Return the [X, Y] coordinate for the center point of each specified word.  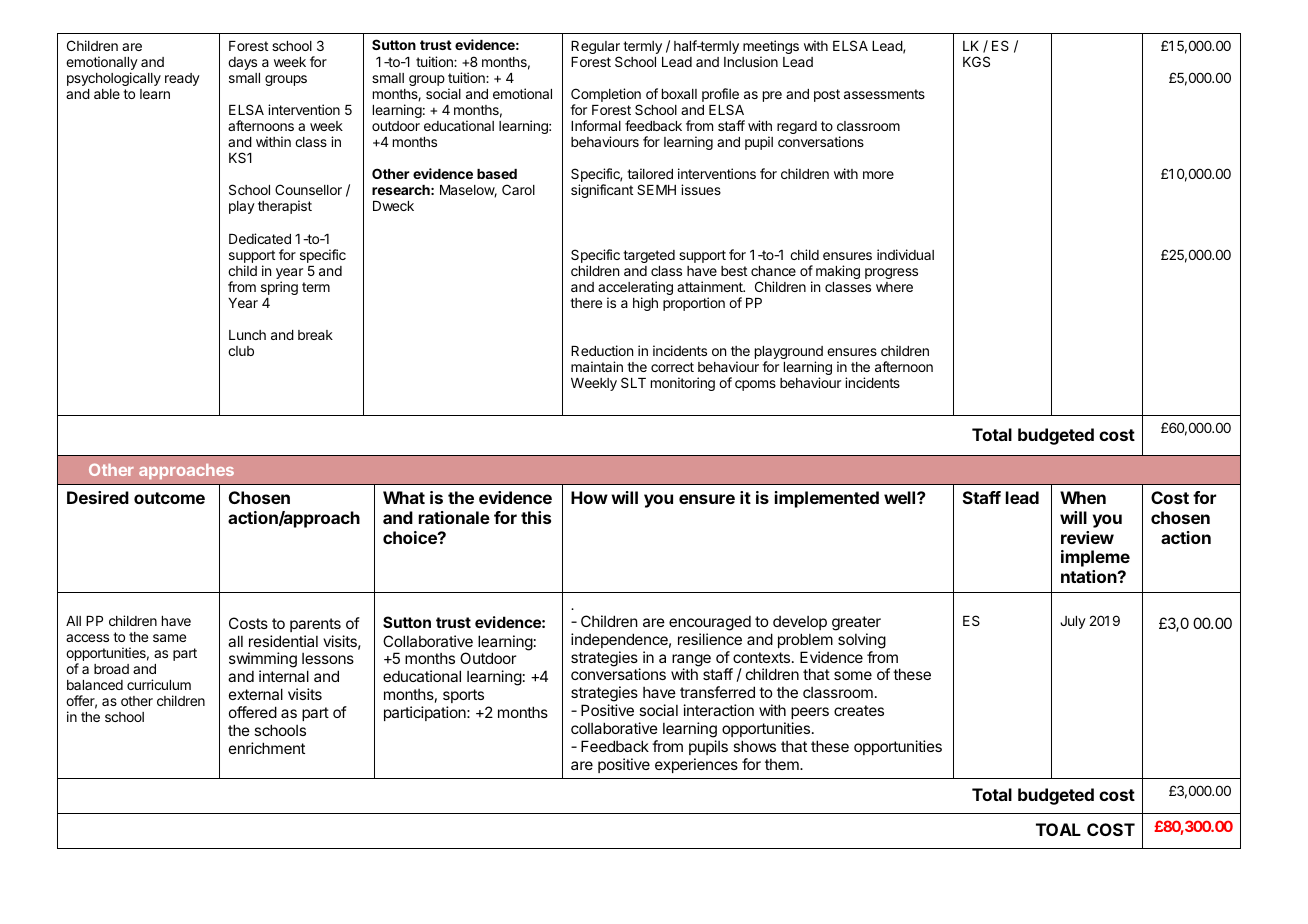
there [586, 303]
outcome [169, 498]
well [901, 497]
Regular [595, 49]
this [536, 517]
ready [182, 79]
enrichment [267, 748]
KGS [976, 61]
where [894, 287]
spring [279, 288]
